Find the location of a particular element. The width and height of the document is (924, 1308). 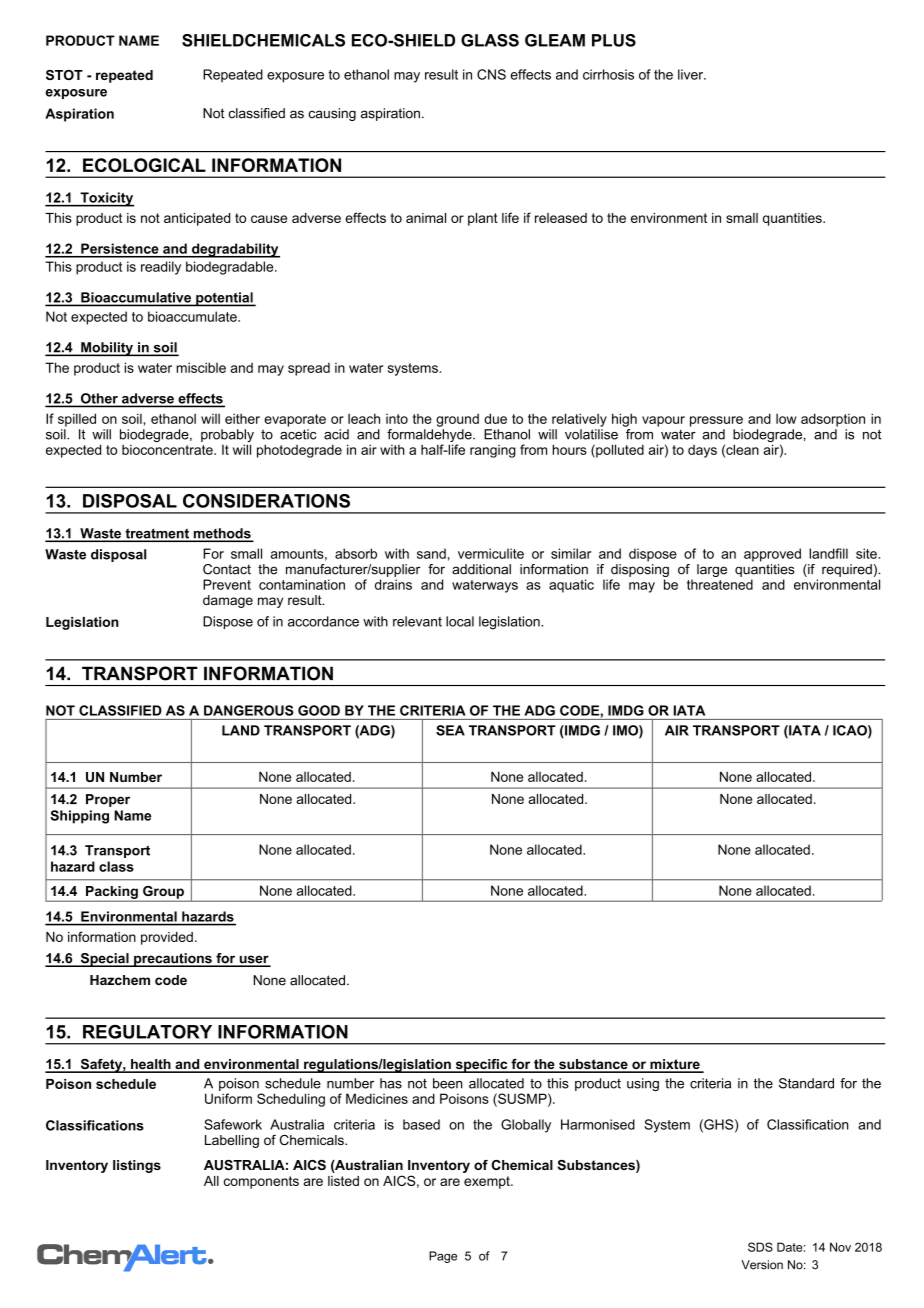

specific is located at coordinates (481, 1066).
